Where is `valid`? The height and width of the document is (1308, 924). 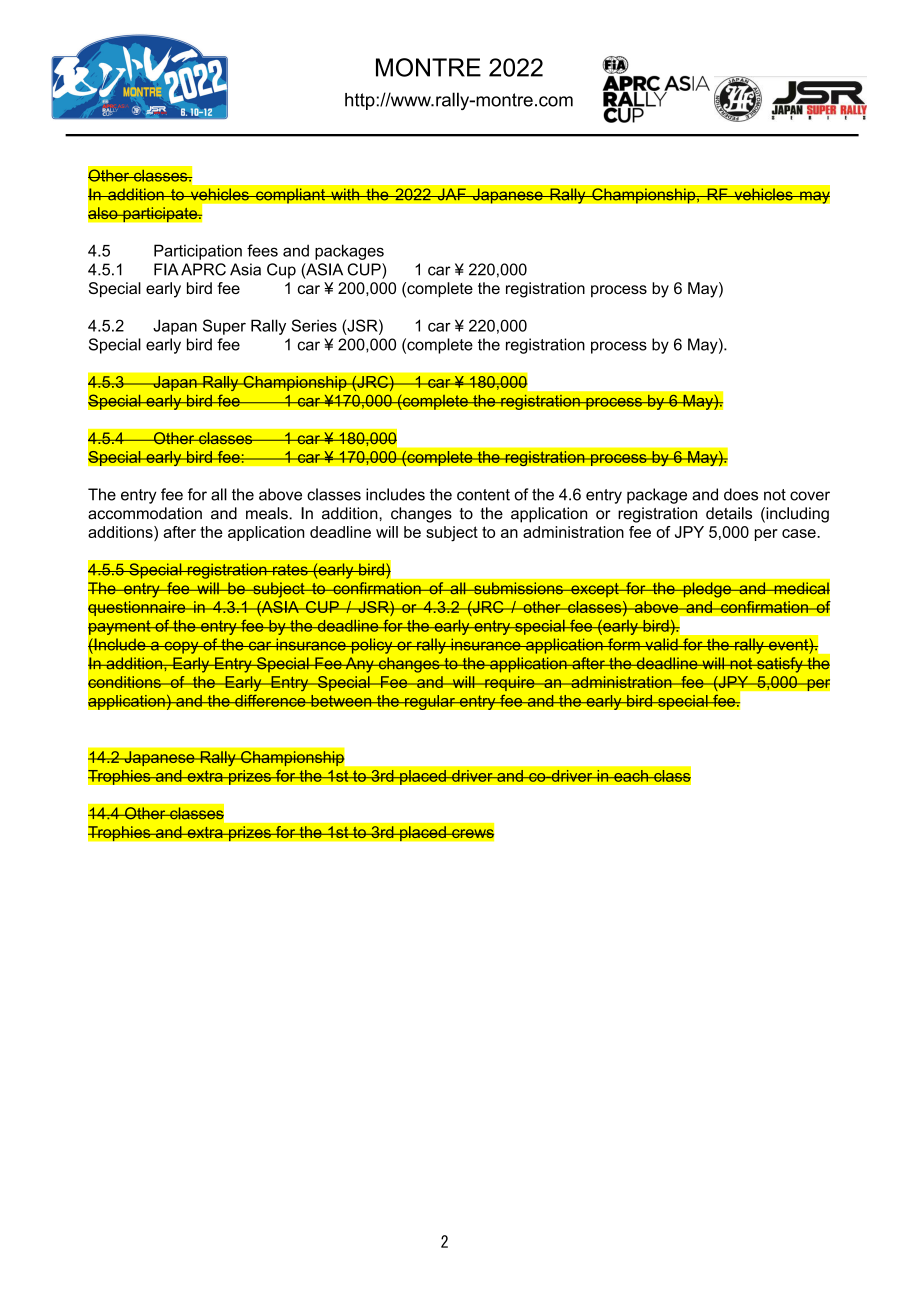
valid is located at coordinates (661, 644).
